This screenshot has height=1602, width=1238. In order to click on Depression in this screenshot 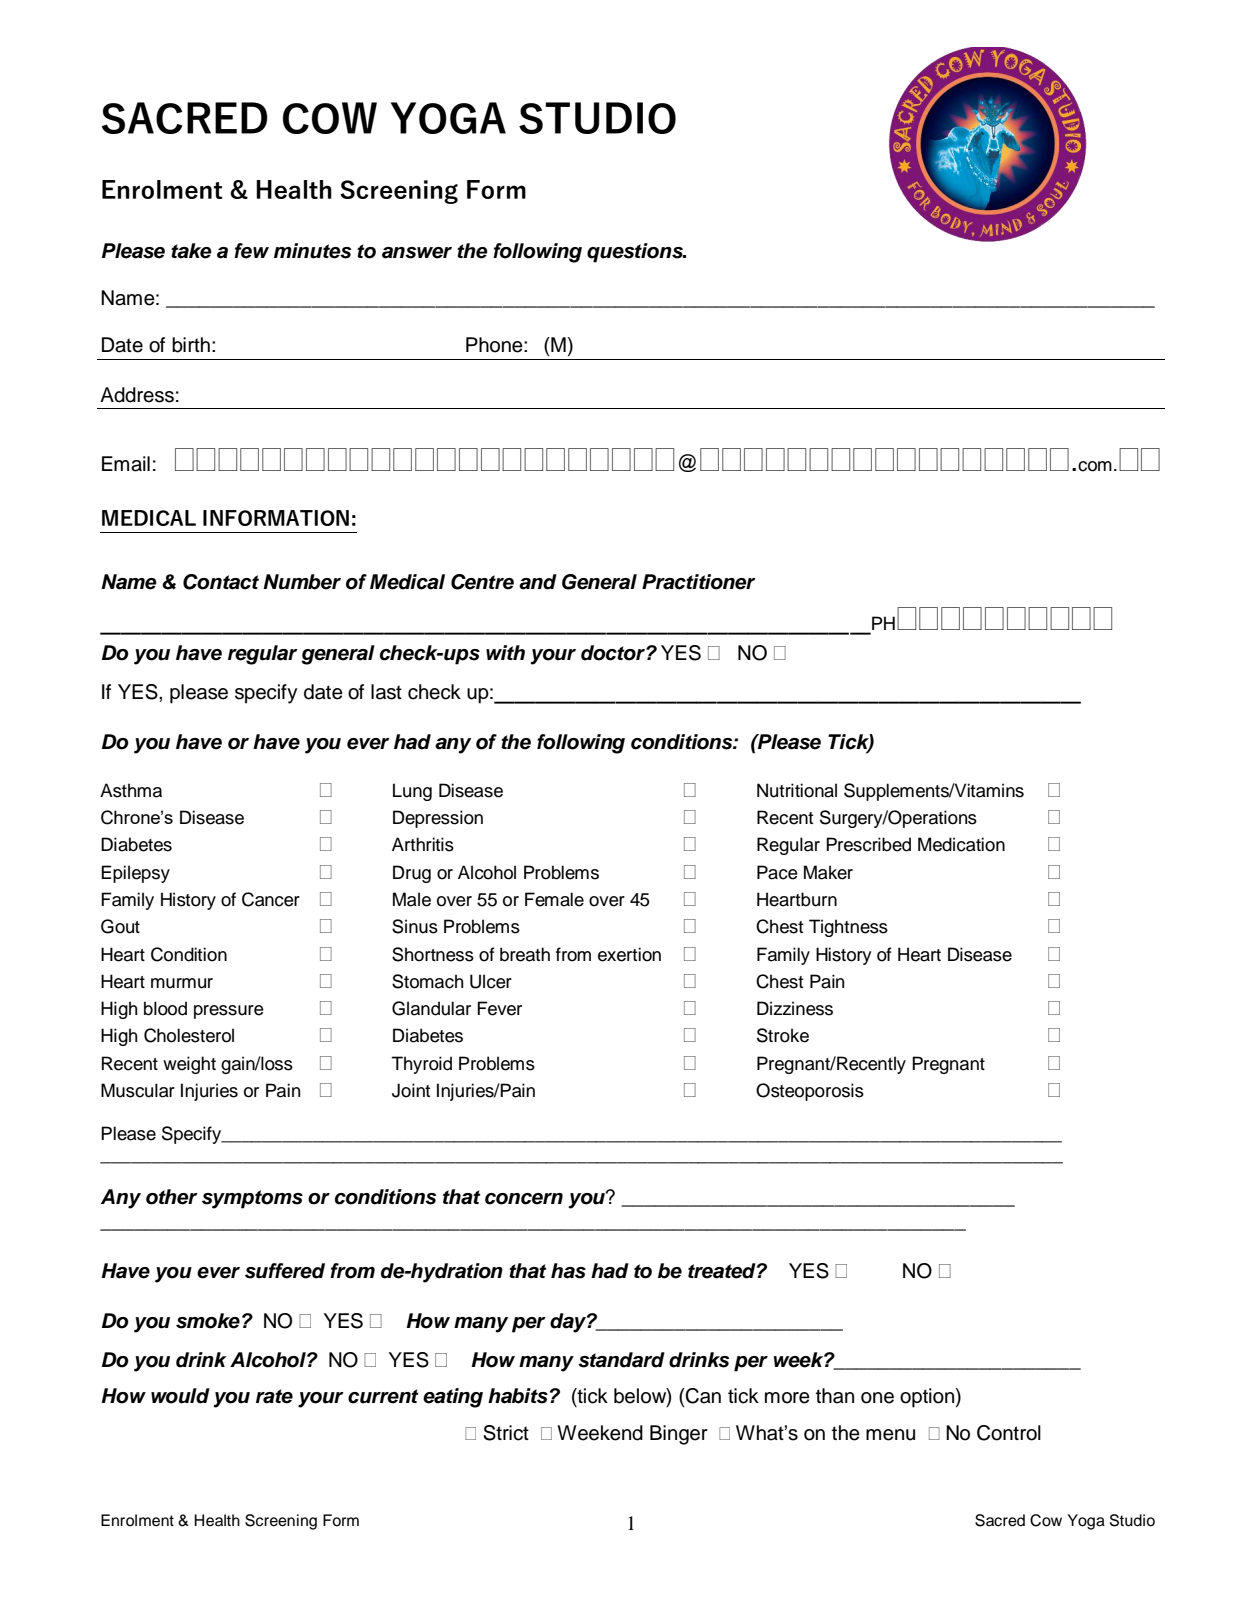, I will do `click(438, 819)`.
